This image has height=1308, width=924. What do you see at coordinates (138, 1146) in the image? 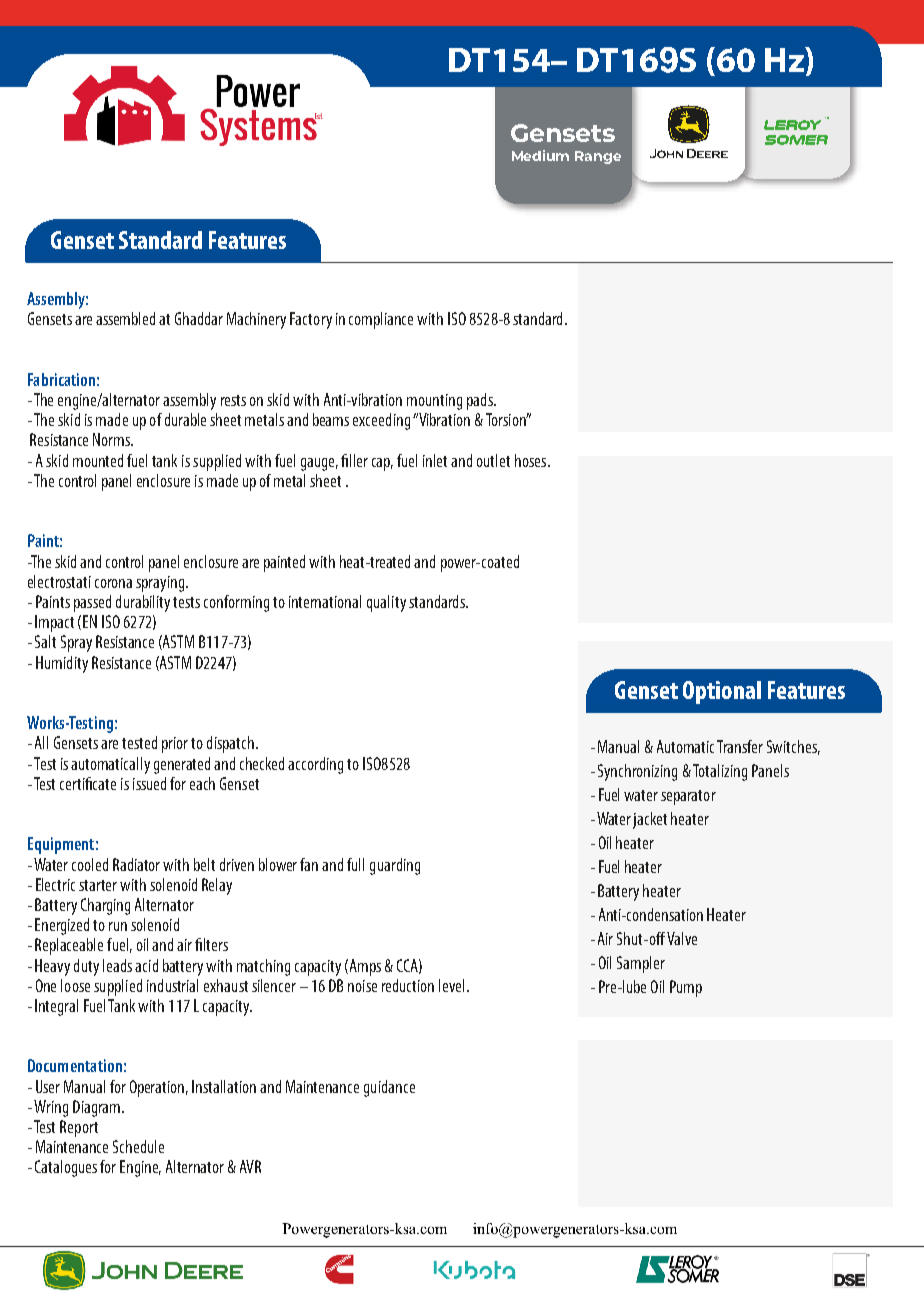
I see `Schedule` at bounding box center [138, 1146].
